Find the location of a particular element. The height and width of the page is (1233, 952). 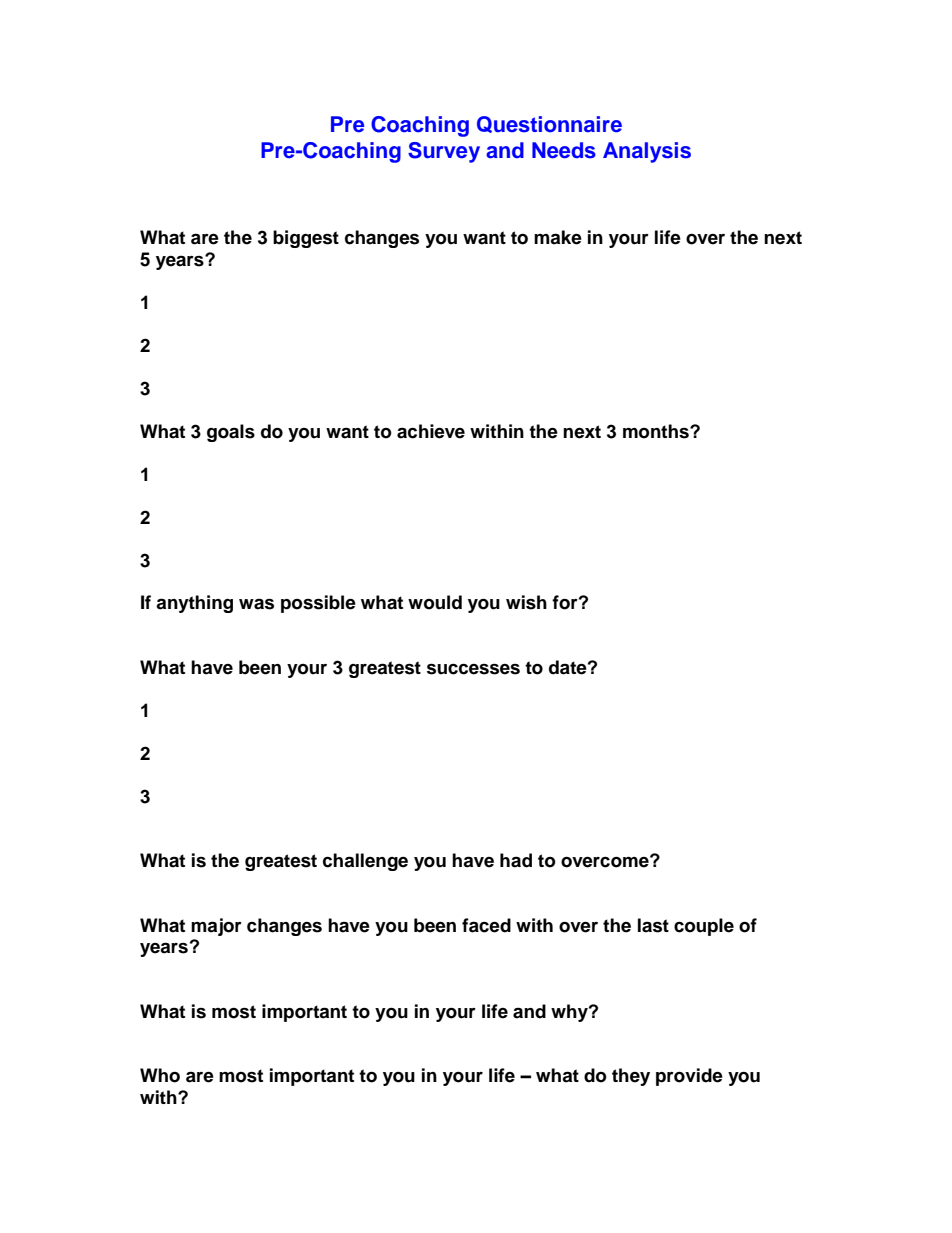

Who is located at coordinates (160, 1075).
